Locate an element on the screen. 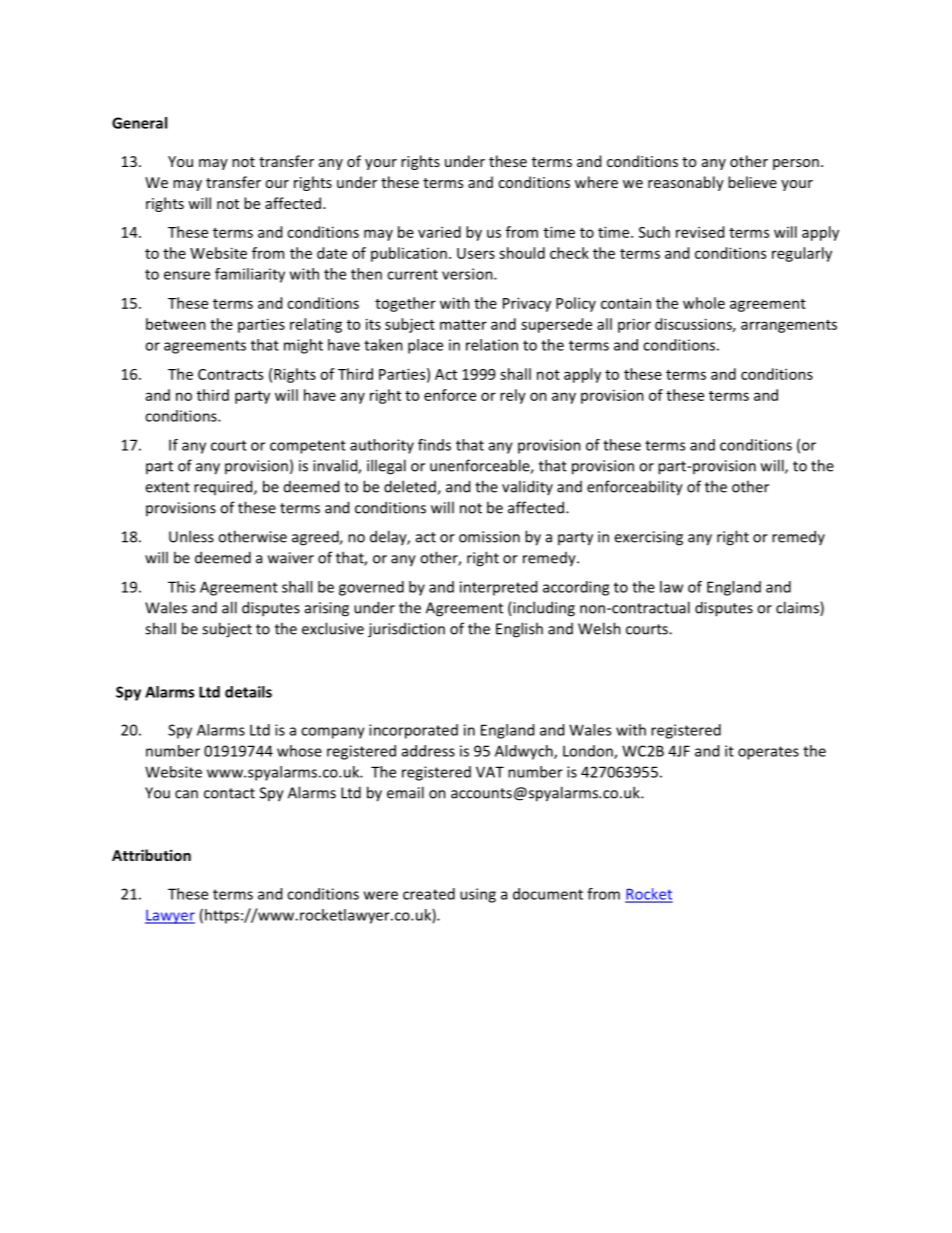 This screenshot has width=952, height=1233. exercising is located at coordinates (648, 538).
